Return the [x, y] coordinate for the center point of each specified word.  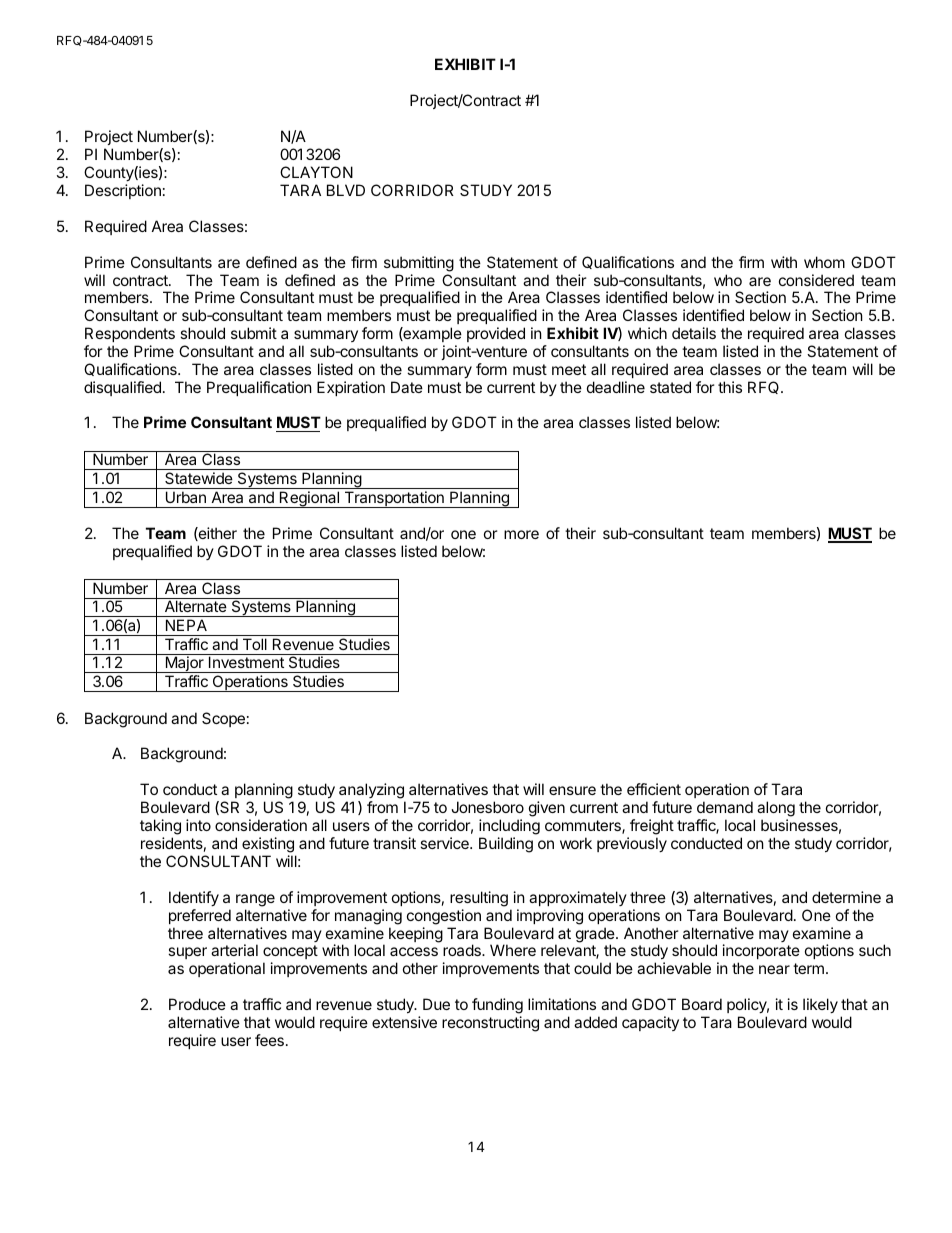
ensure [572, 790]
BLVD [346, 190]
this [730, 387]
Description [123, 191]
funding [497, 1007]
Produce [197, 1004]
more [521, 534]
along [776, 809]
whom [824, 262]
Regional [310, 499]
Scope [223, 719]
